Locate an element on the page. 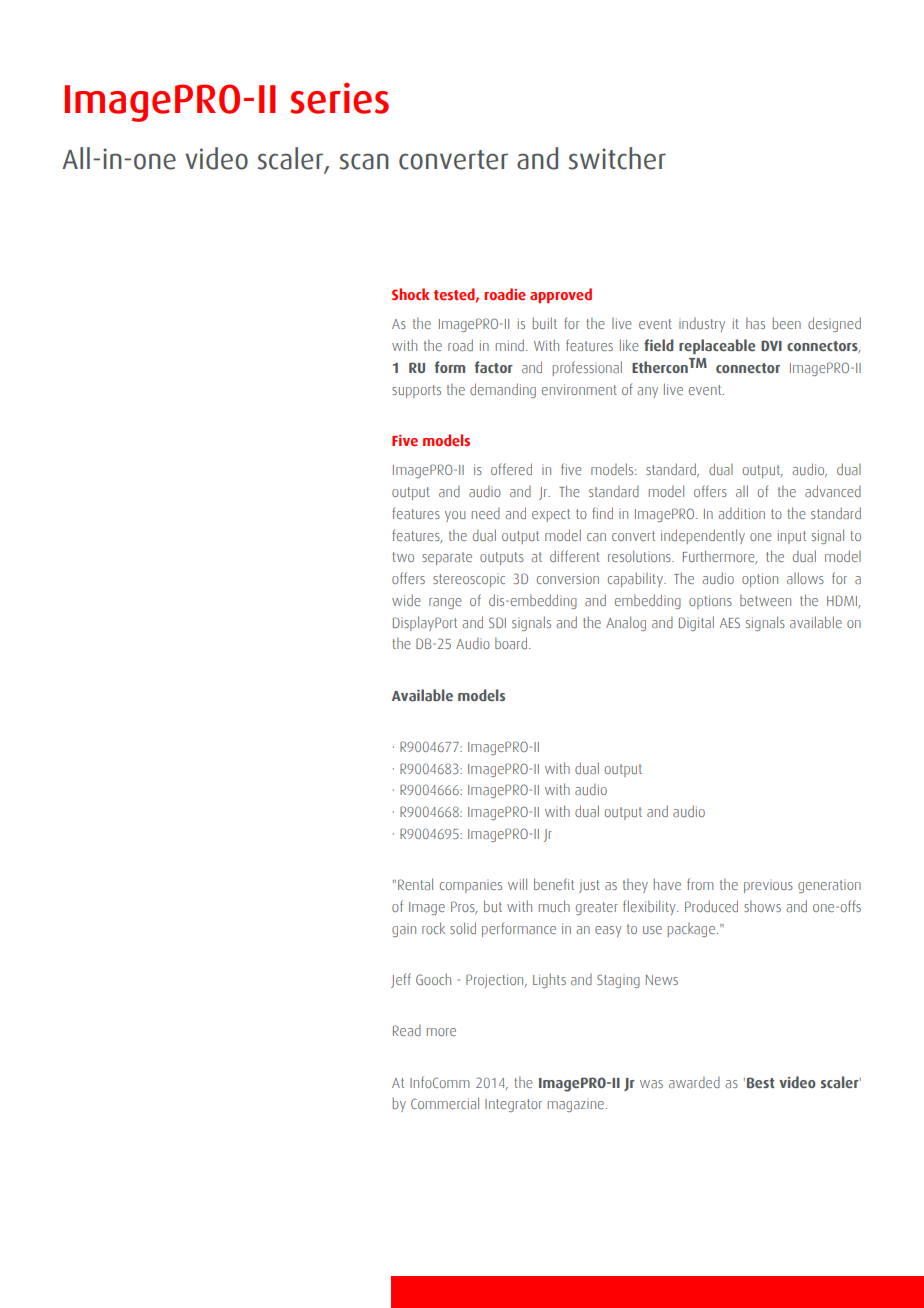 The height and width of the document is (1308, 924). been is located at coordinates (787, 323).
